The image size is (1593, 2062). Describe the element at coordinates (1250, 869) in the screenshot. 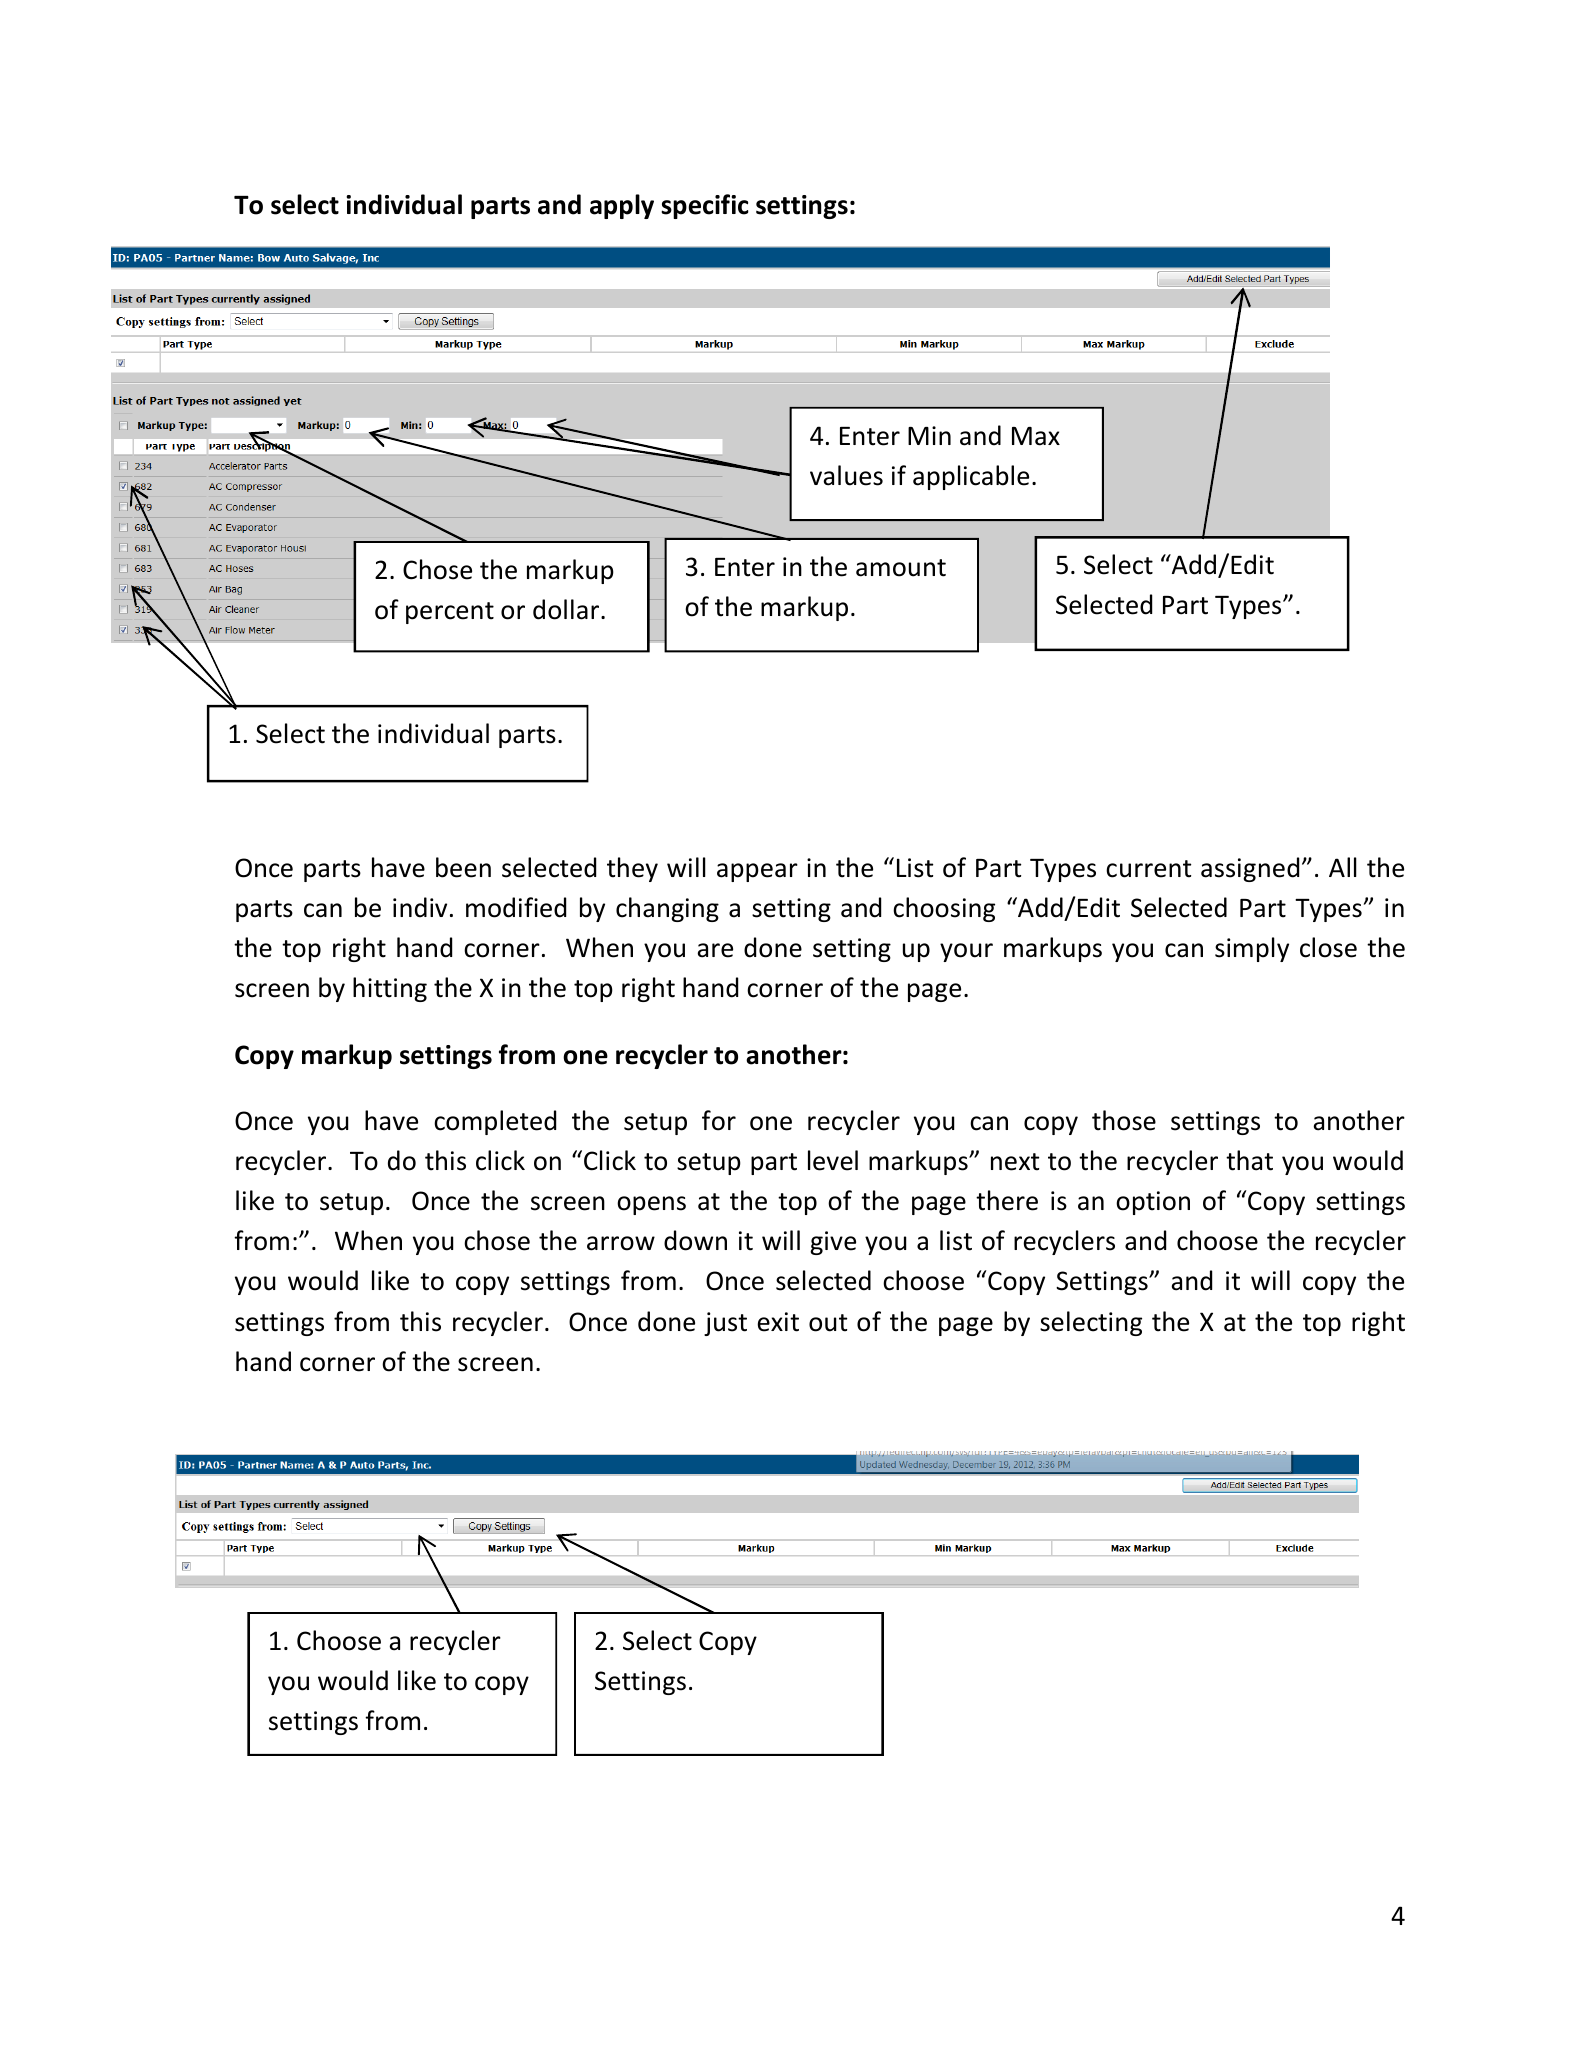

I see `assigned` at that location.
